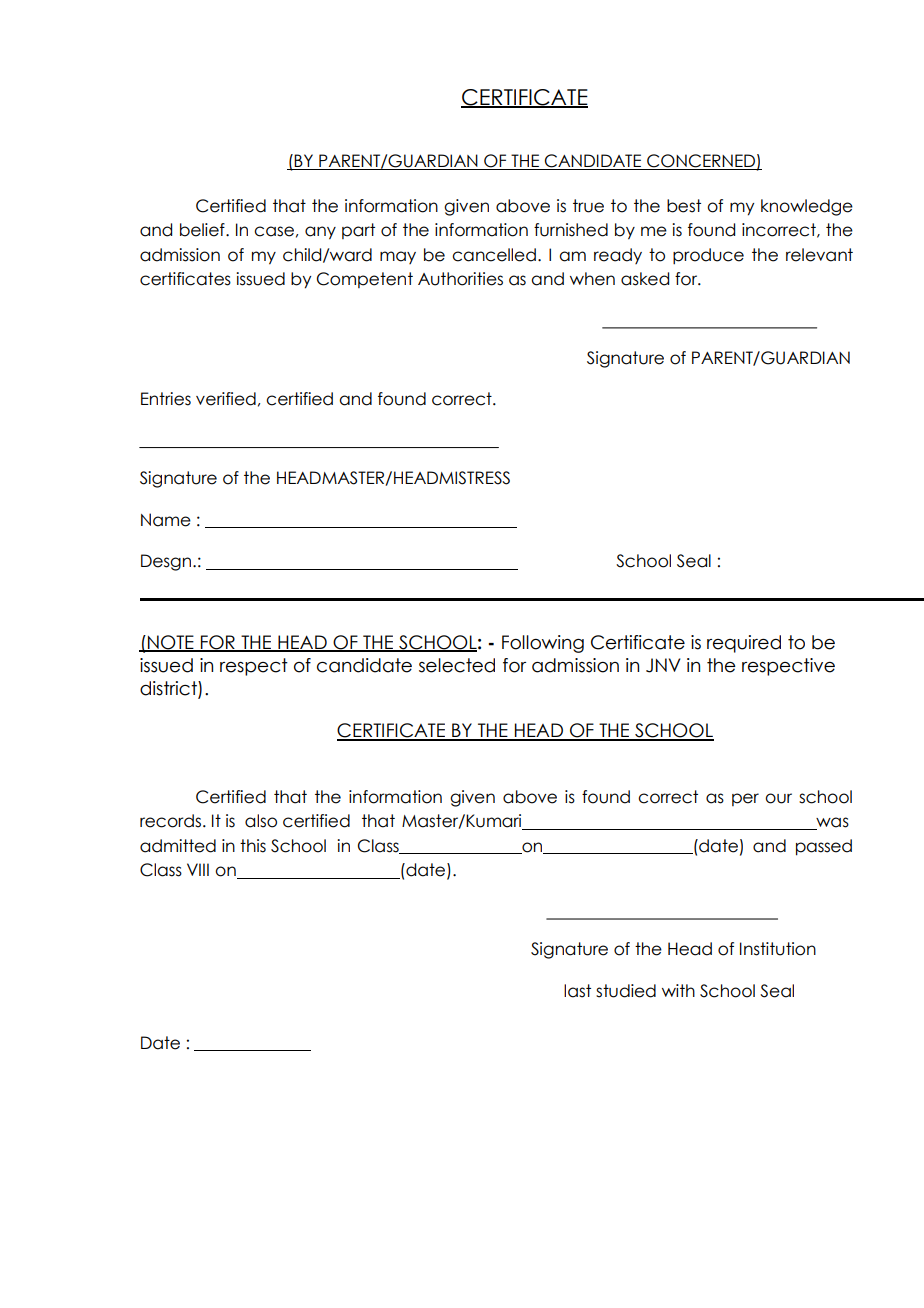 The width and height of the screenshot is (924, 1308). What do you see at coordinates (744, 644) in the screenshot?
I see `required` at bounding box center [744, 644].
